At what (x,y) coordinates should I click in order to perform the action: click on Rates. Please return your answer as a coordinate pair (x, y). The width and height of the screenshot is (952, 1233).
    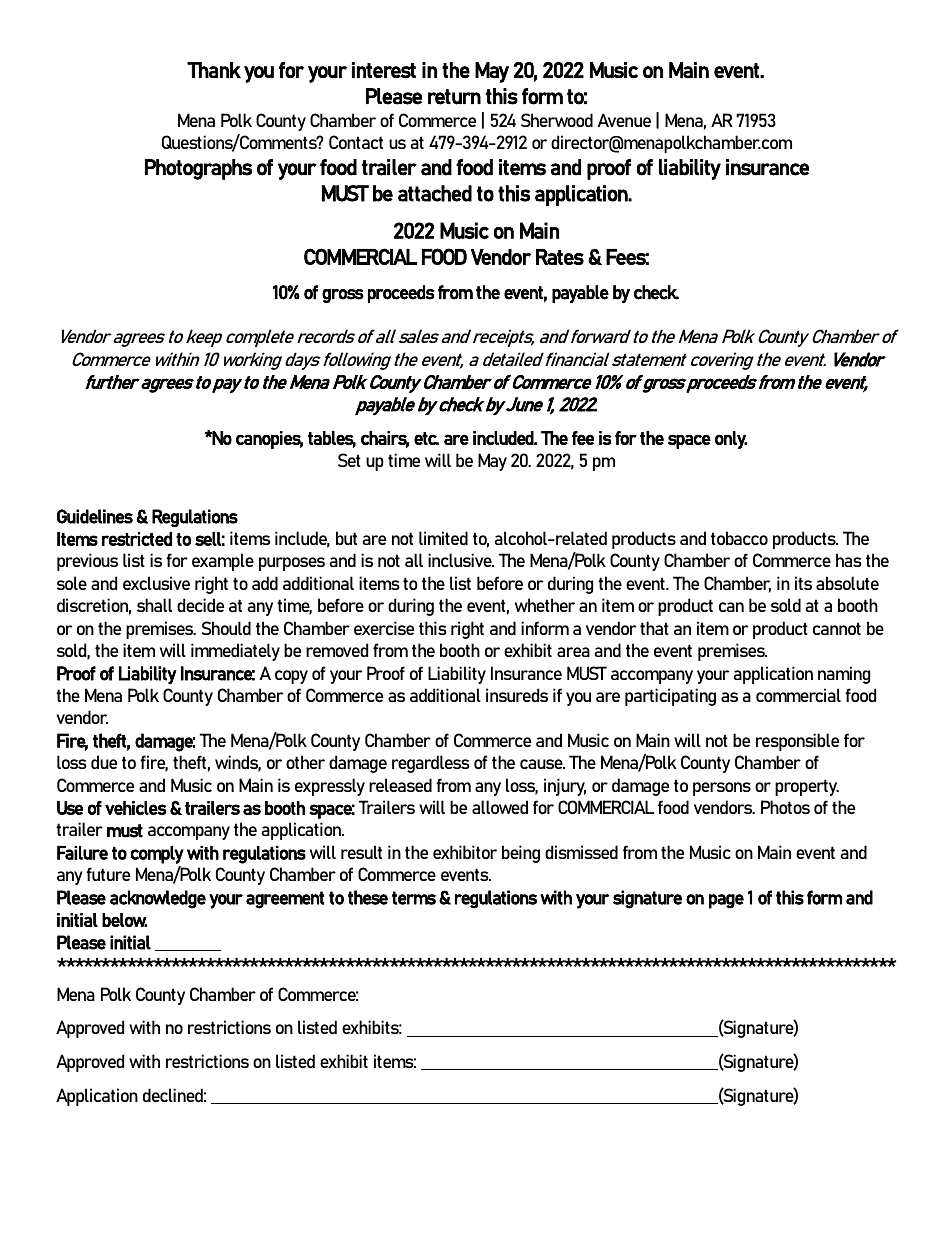
    Looking at the image, I should click on (560, 257).
